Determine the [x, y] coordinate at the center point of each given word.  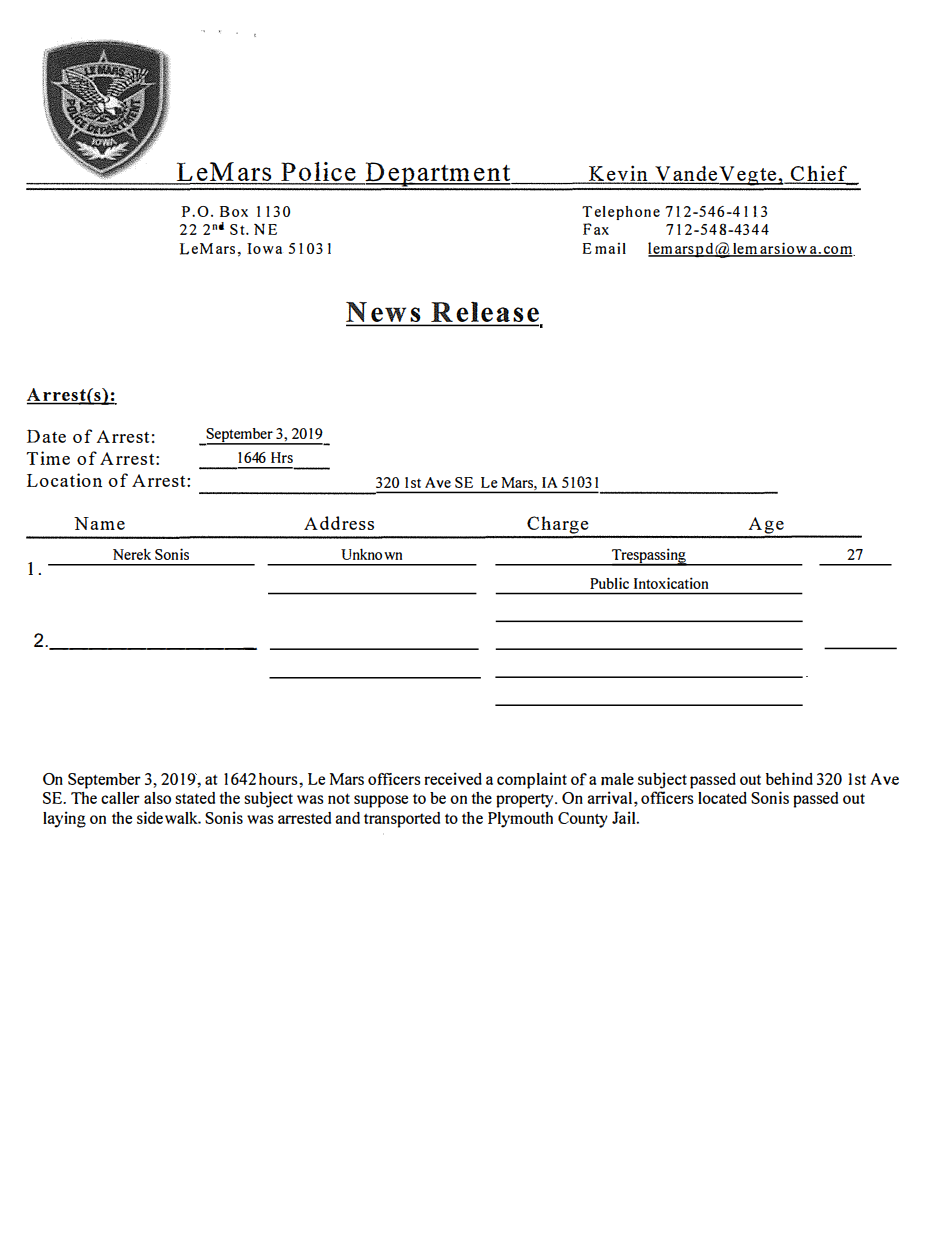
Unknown [371, 554]
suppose [381, 801]
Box [234, 211]
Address [339, 523]
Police [318, 173]
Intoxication [671, 583]
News [384, 313]
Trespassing [649, 557]
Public [609, 583]
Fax [596, 229]
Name [99, 523]
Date [46, 436]
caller [120, 798]
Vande [685, 174]
